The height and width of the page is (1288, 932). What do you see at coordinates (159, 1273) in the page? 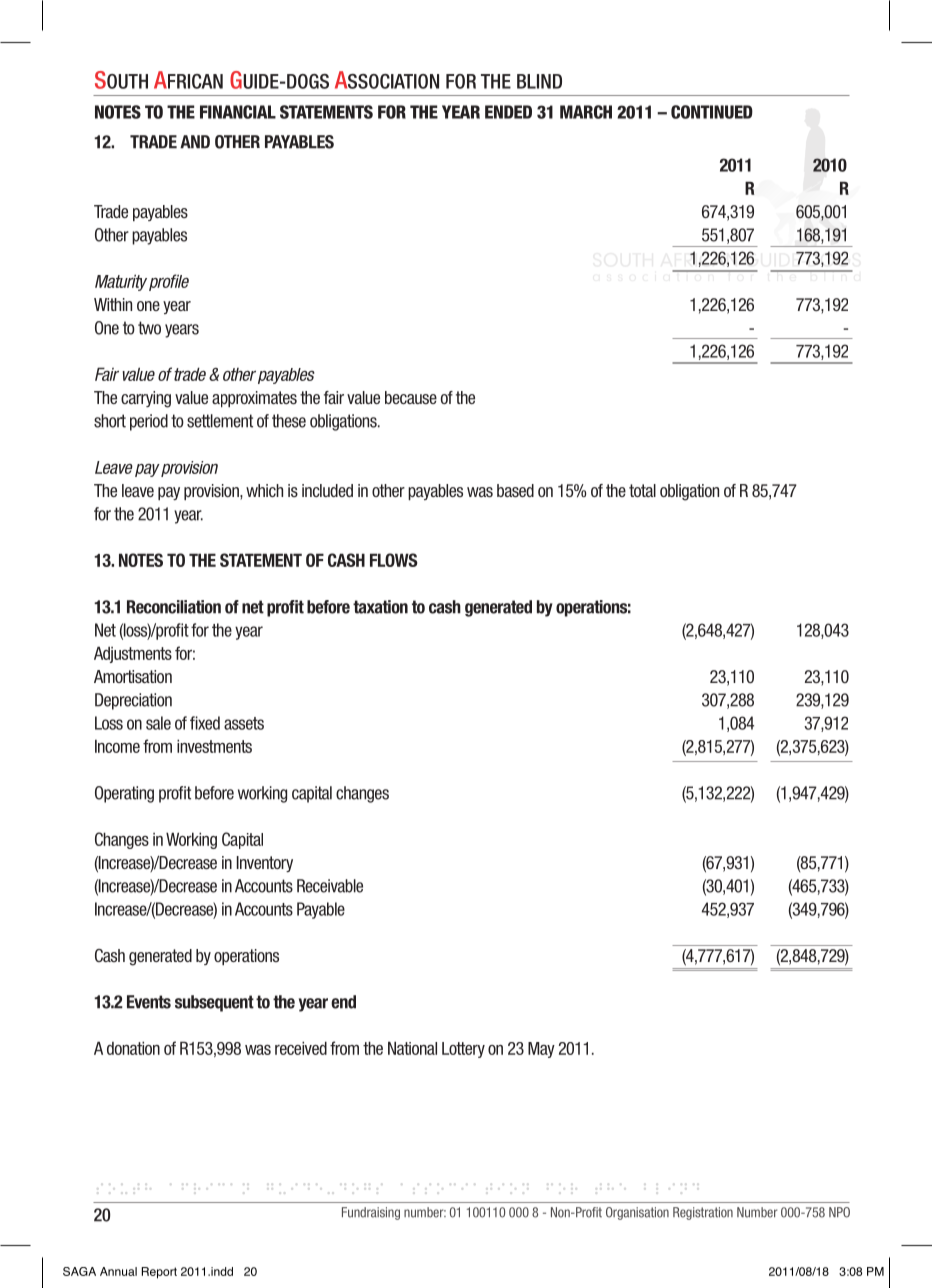
I see `Report` at bounding box center [159, 1273].
